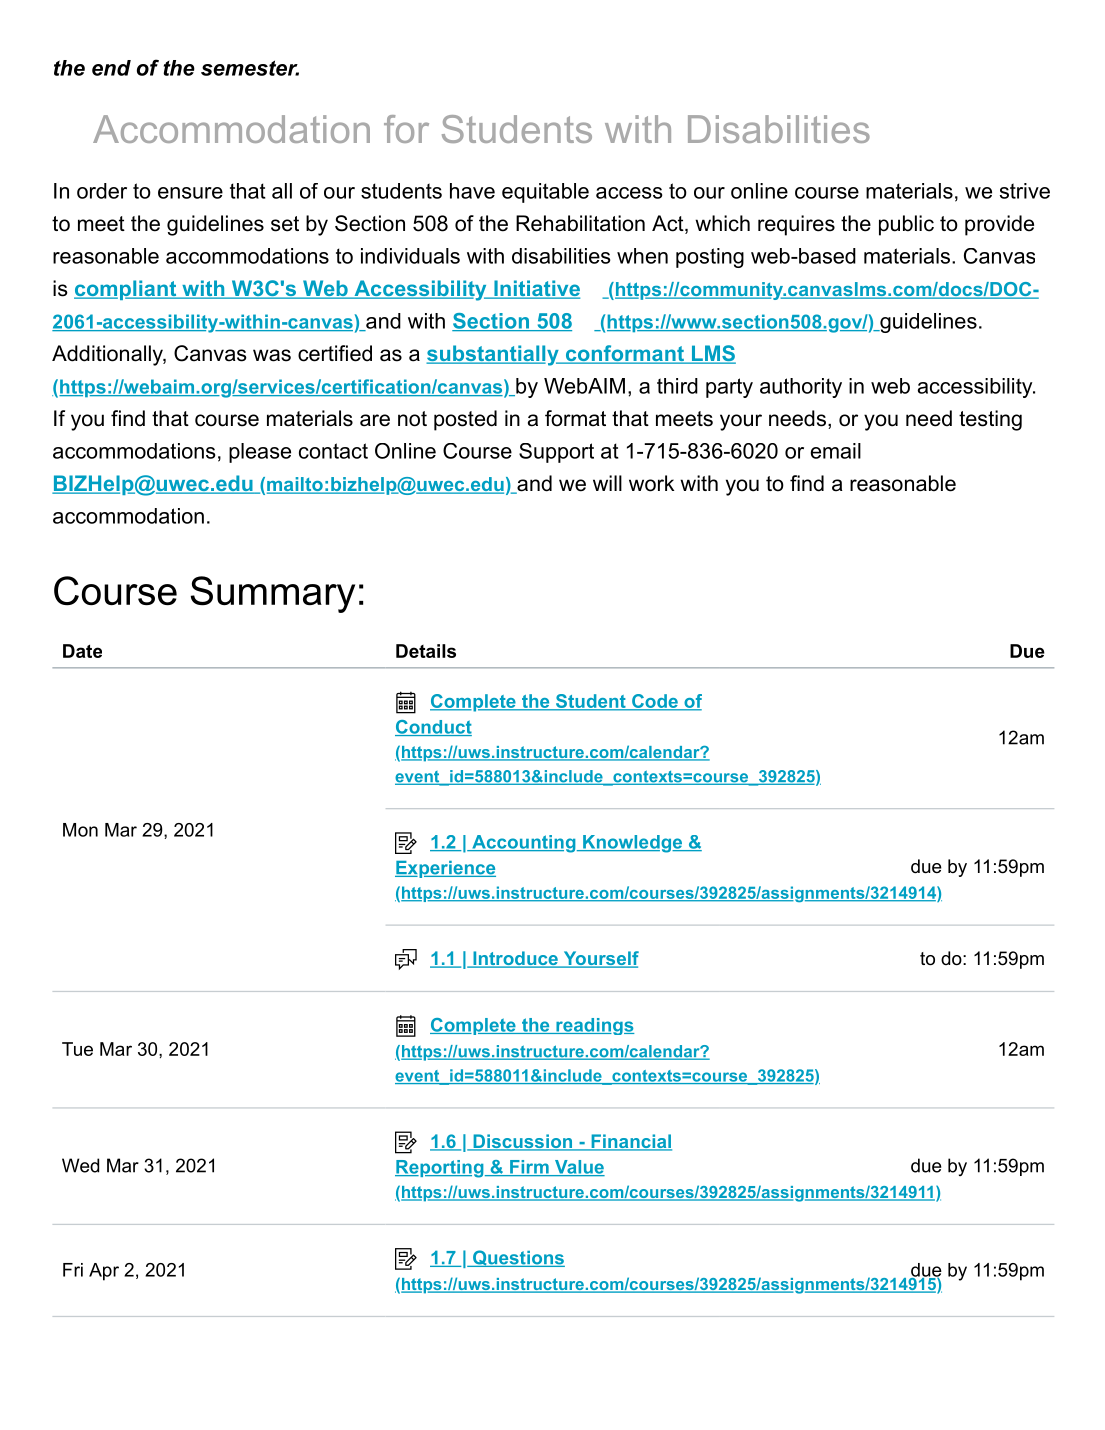  I want to click on equitable, so click(545, 193).
